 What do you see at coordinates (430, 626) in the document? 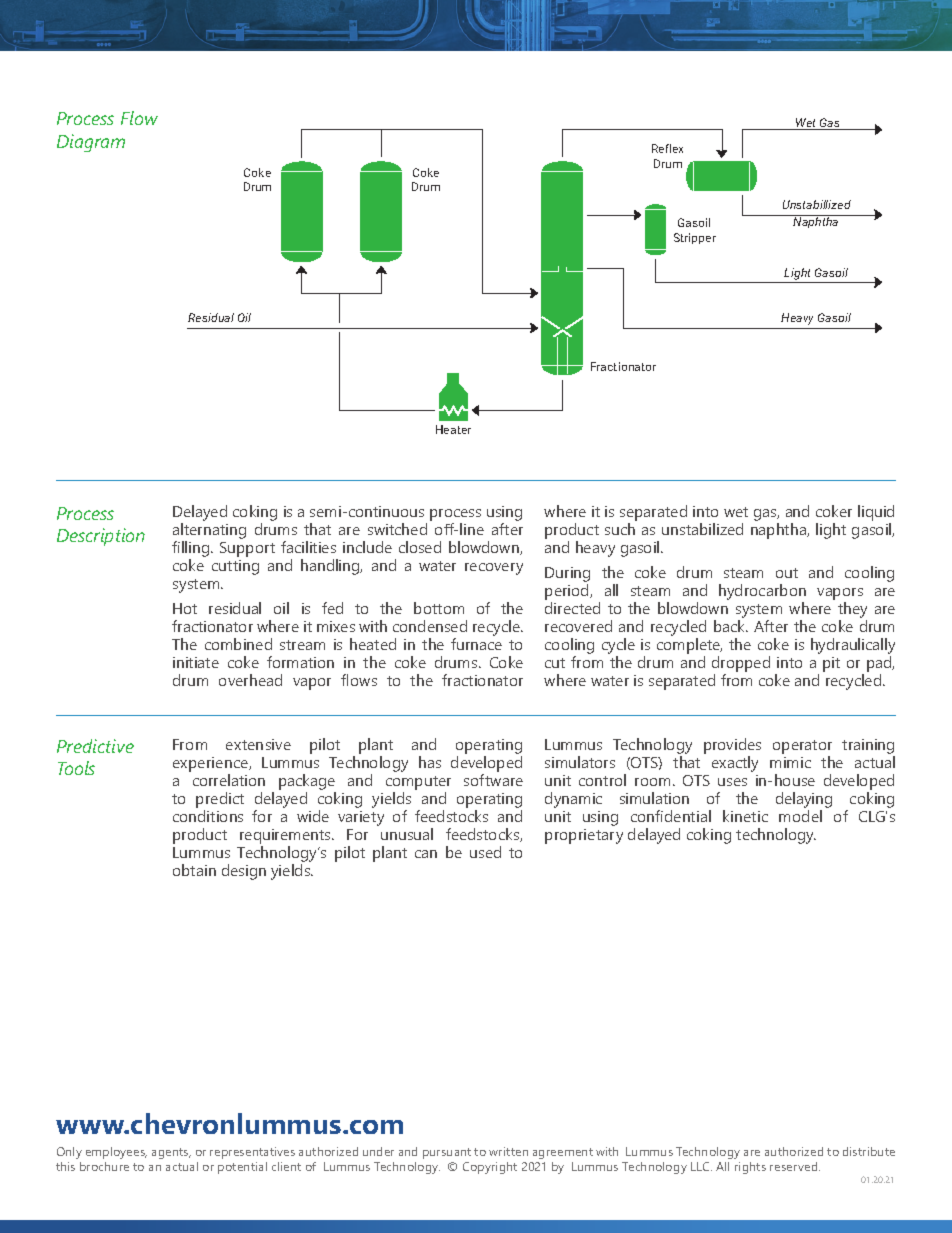
I see `condensed` at bounding box center [430, 626].
